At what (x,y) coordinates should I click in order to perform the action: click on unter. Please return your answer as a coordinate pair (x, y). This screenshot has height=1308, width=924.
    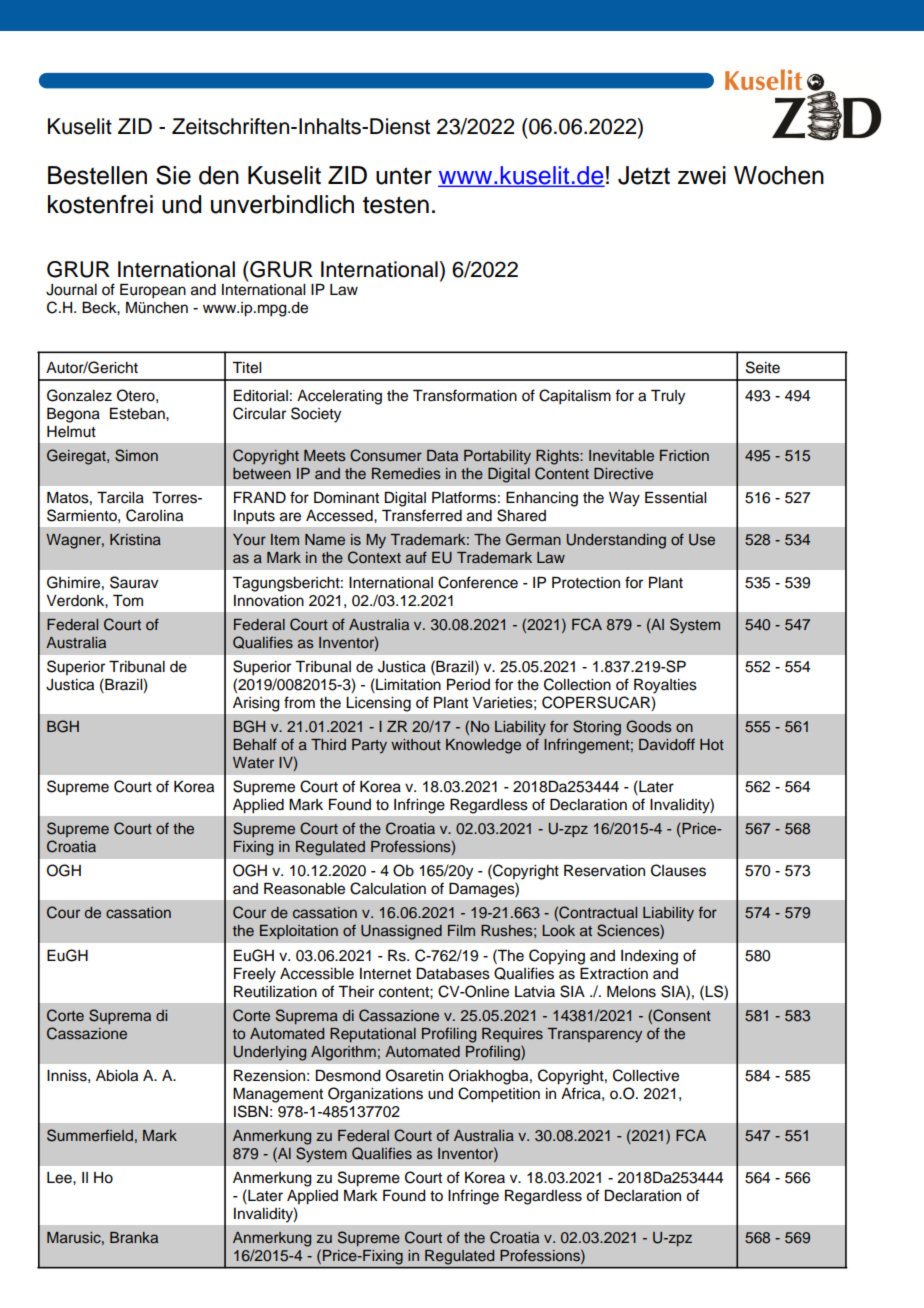
    Looking at the image, I should click on (404, 176).
